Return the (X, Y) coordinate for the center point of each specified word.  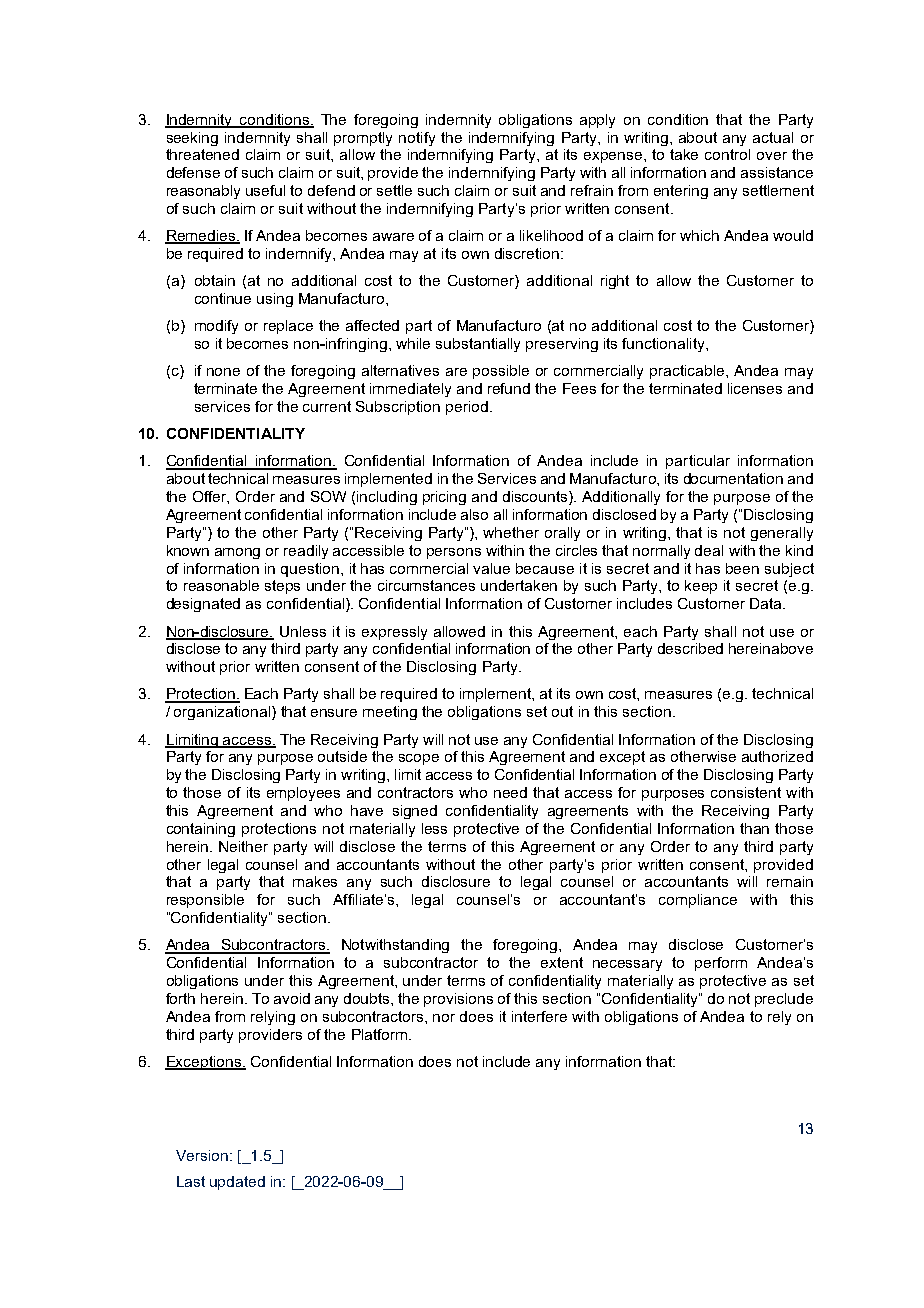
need (510, 792)
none (223, 372)
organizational (223, 713)
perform (721, 964)
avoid (292, 998)
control (727, 154)
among (237, 553)
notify (417, 139)
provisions (458, 1000)
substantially (478, 345)
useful (265, 190)
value (491, 568)
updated (237, 1183)
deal (709, 550)
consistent (746, 792)
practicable (688, 372)
